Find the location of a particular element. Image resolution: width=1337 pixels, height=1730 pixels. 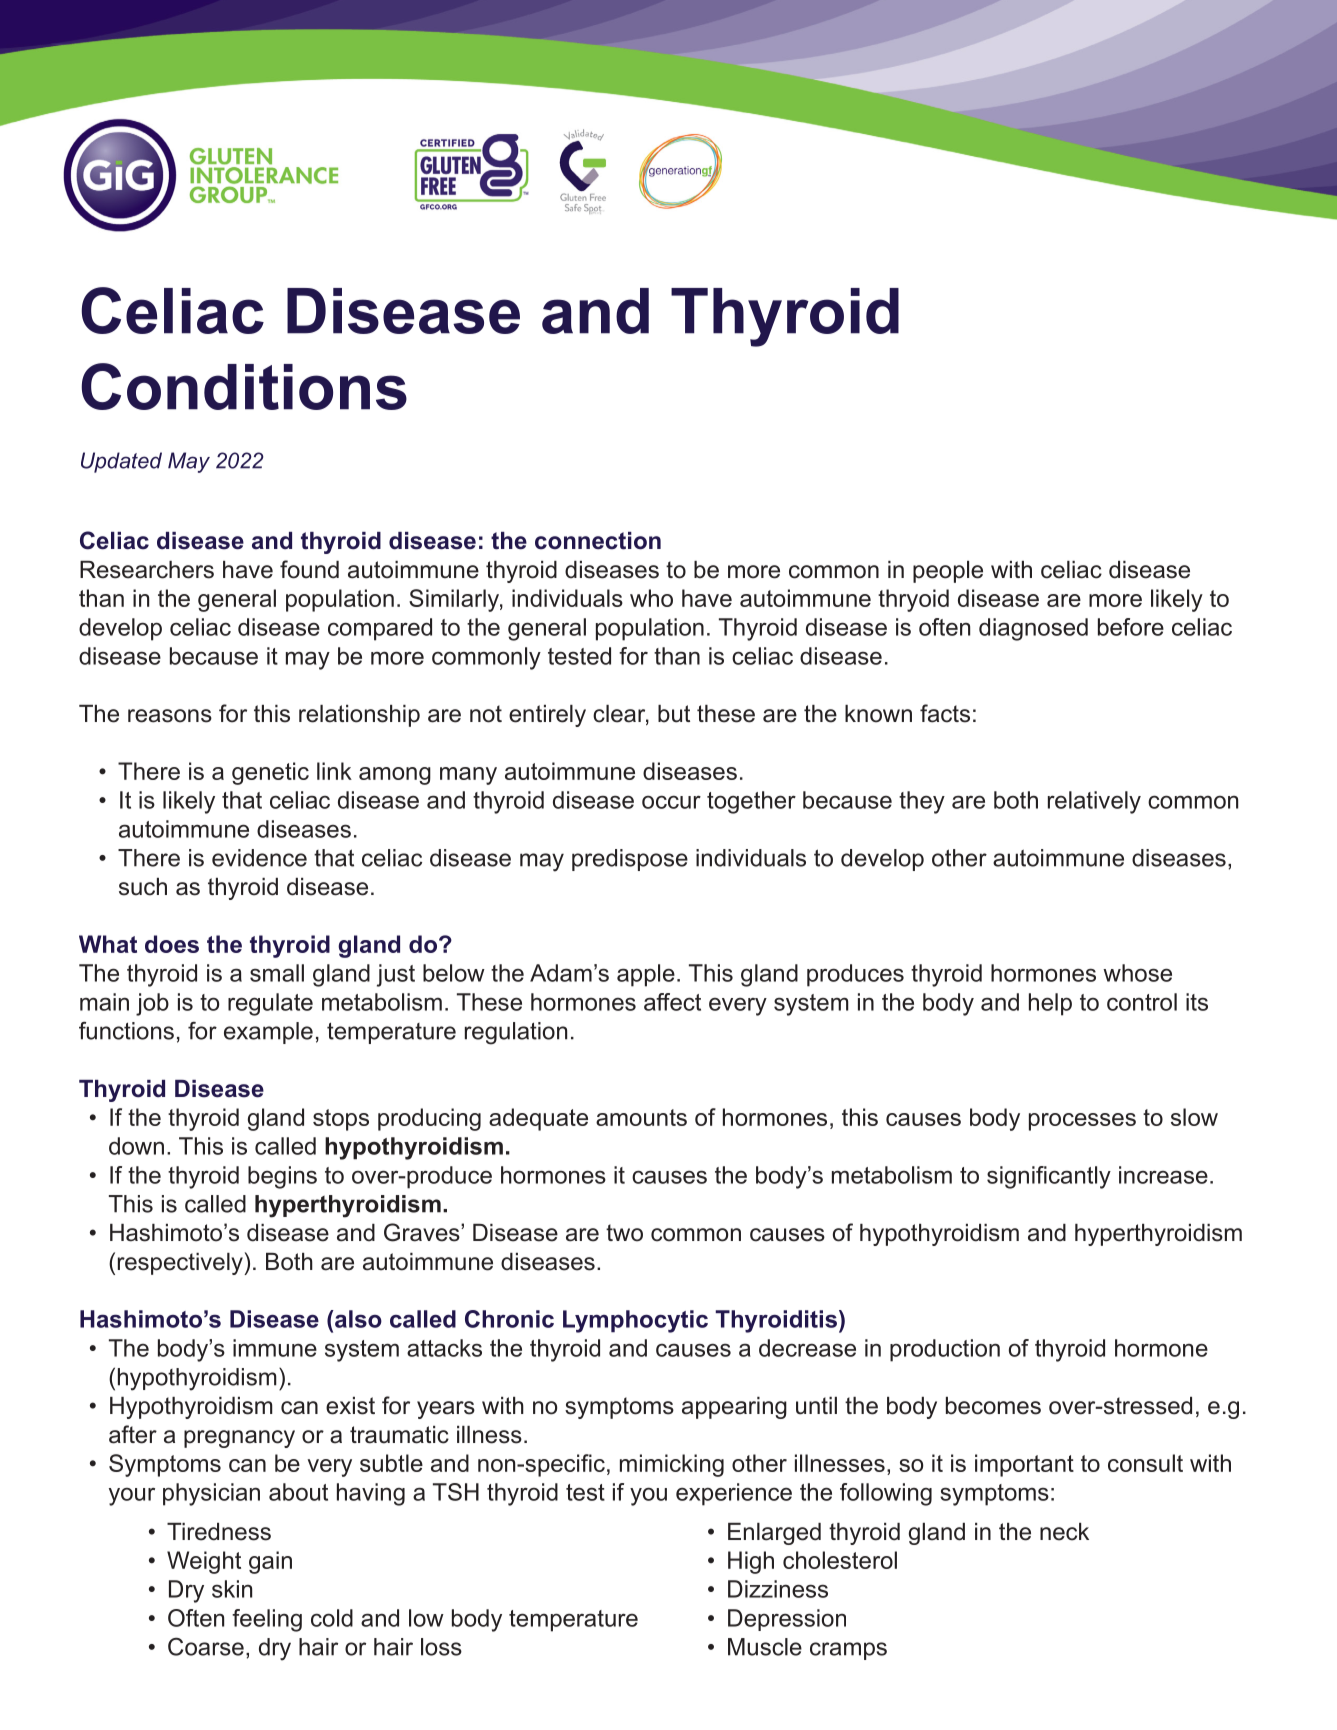

help is located at coordinates (1050, 1004).
